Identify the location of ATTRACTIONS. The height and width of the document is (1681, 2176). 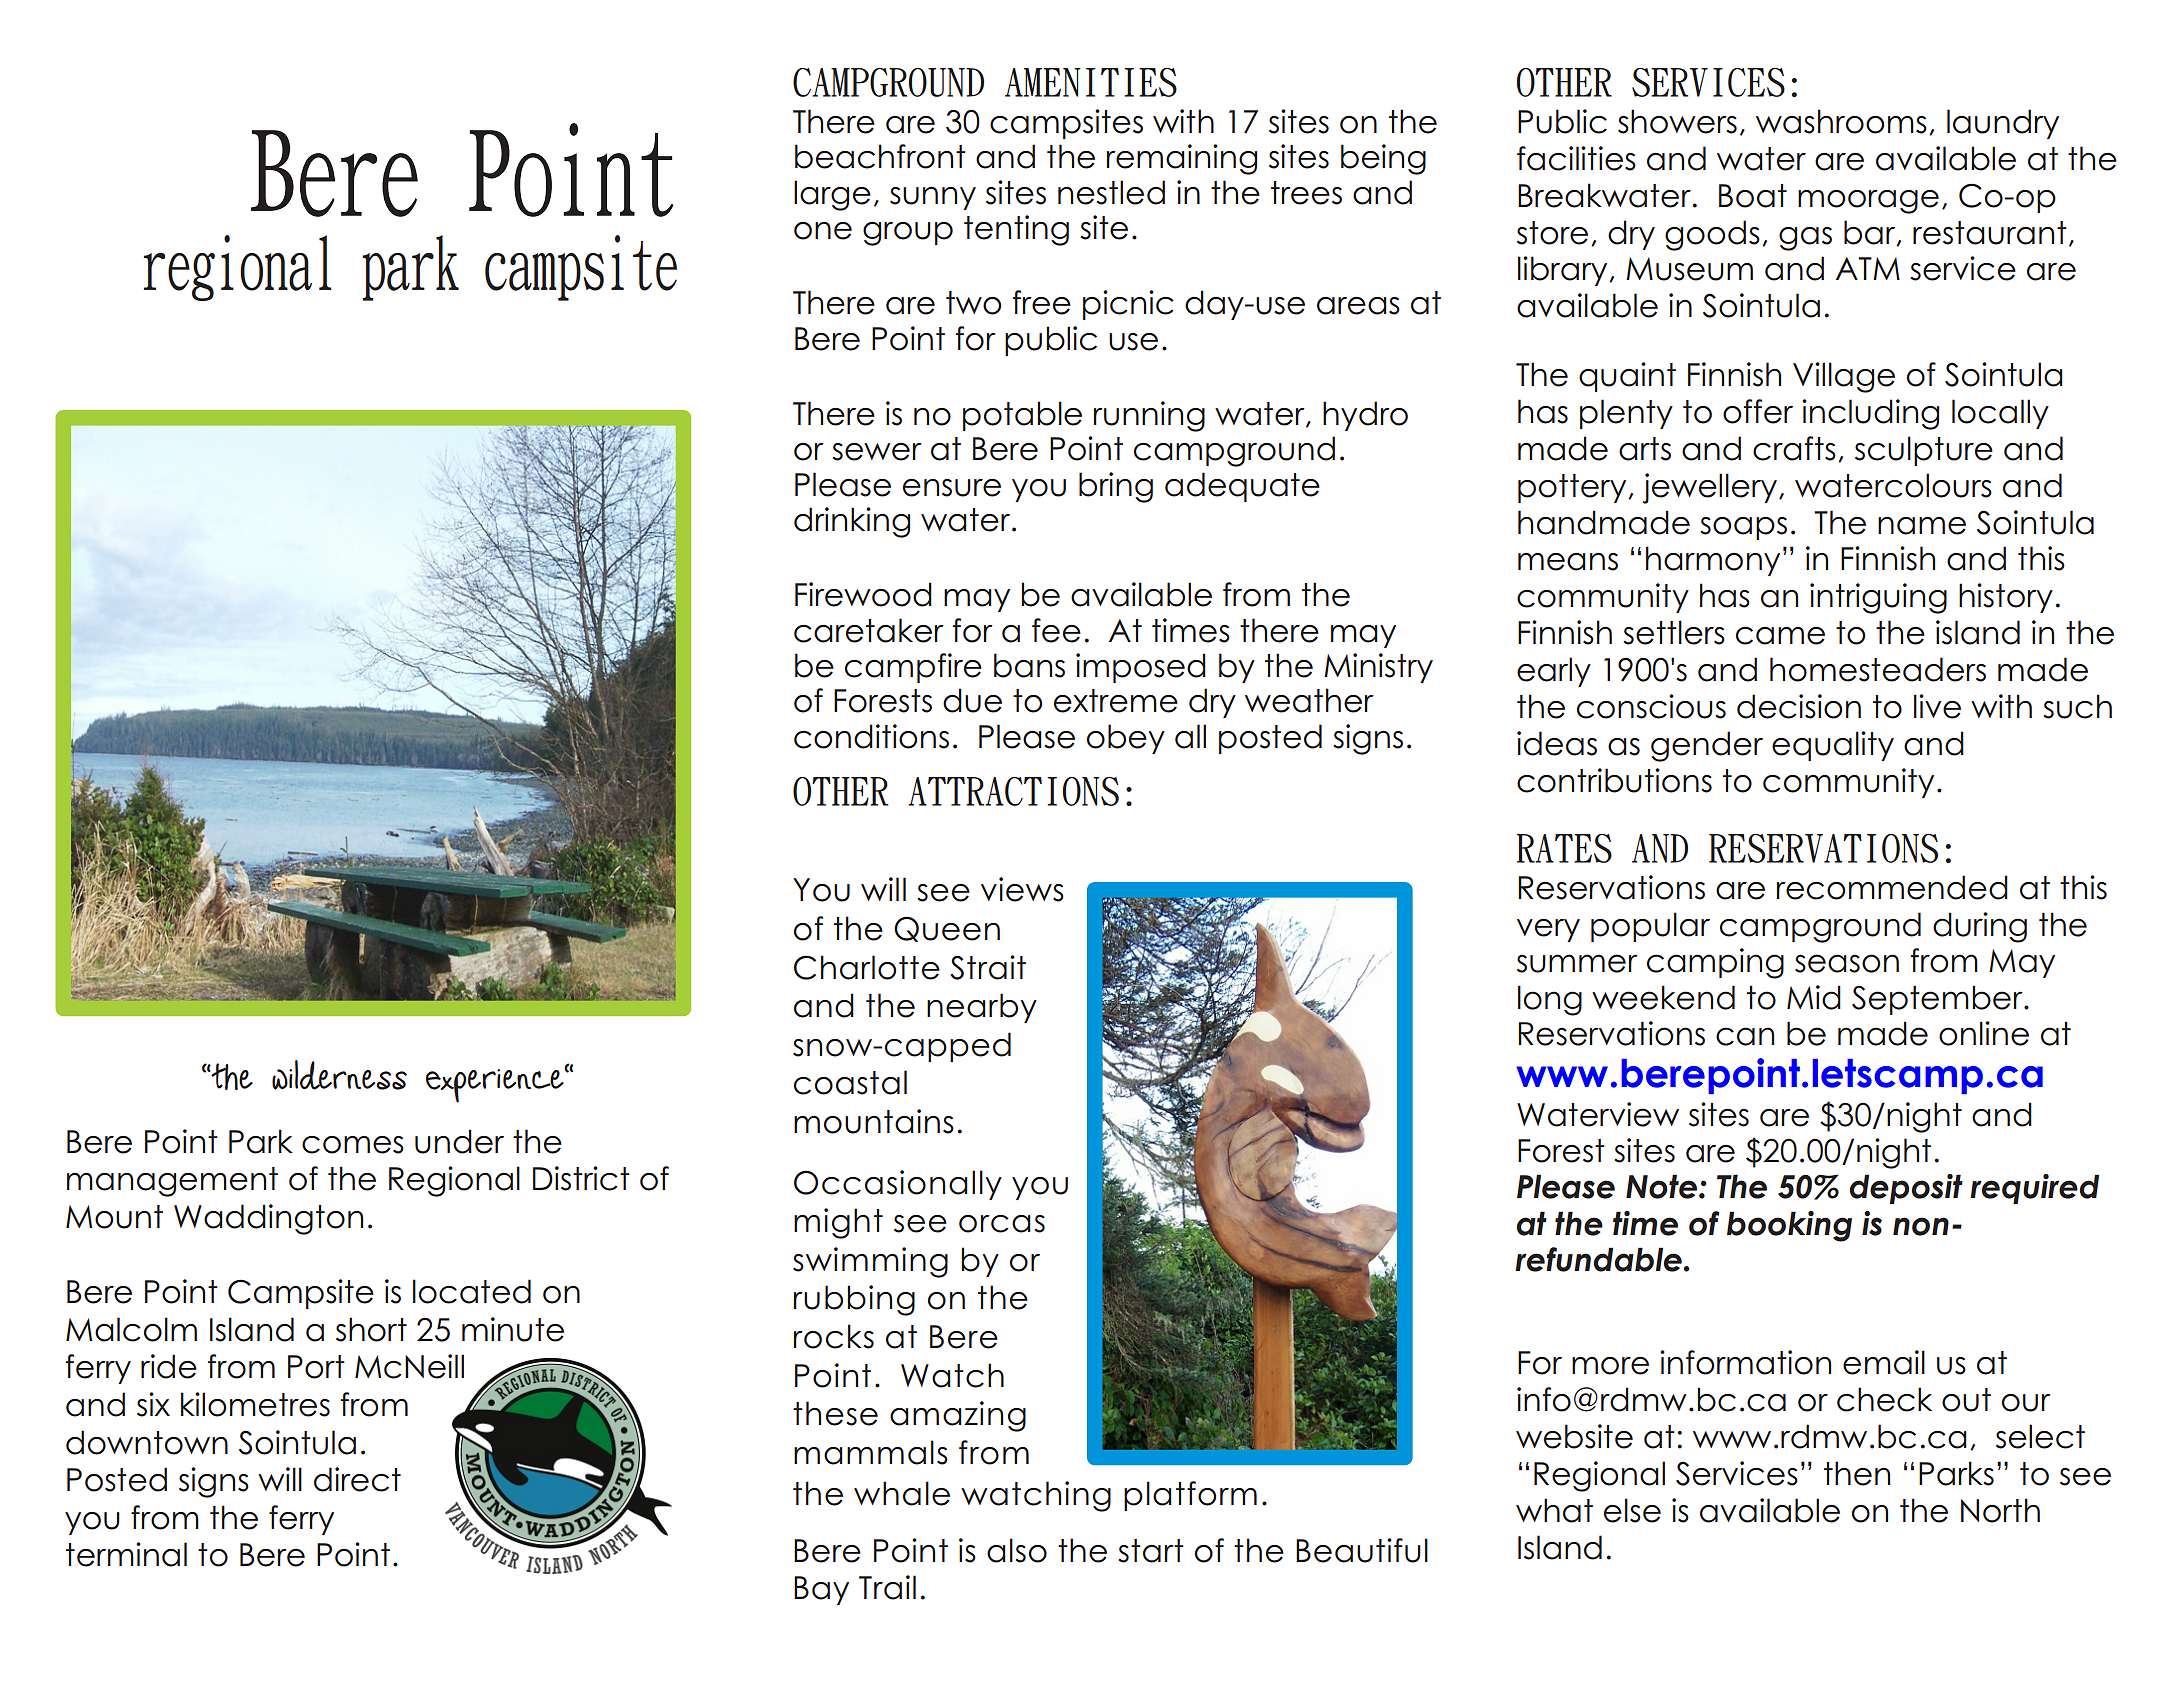
(1013, 791).
